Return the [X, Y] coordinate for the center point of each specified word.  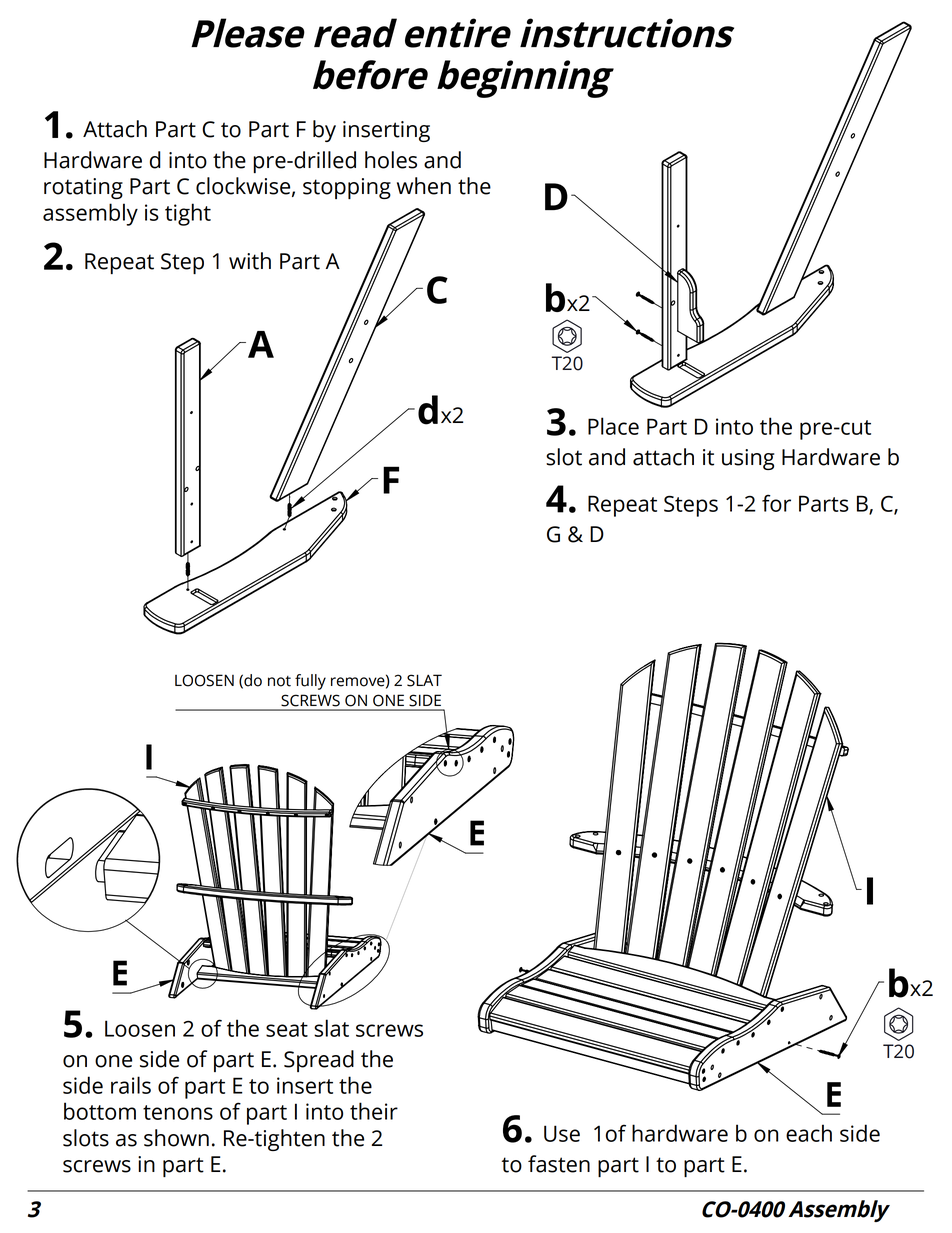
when [424, 186]
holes [391, 160]
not [279, 681]
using [748, 459]
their [374, 1111]
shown [176, 1138]
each [809, 1133]
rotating [83, 188]
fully [310, 682]
